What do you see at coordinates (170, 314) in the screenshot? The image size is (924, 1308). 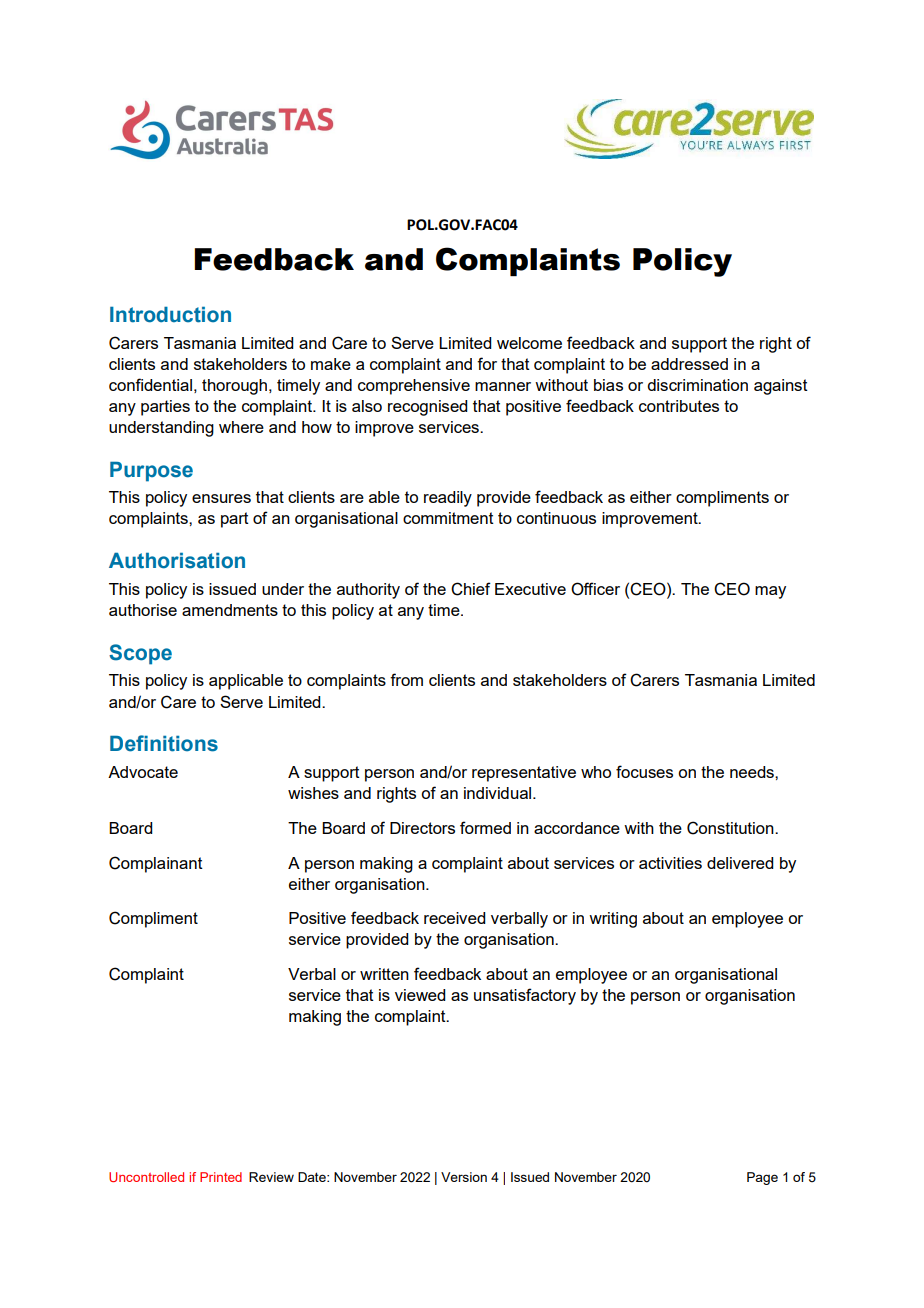 I see `Introduction` at bounding box center [170, 314].
